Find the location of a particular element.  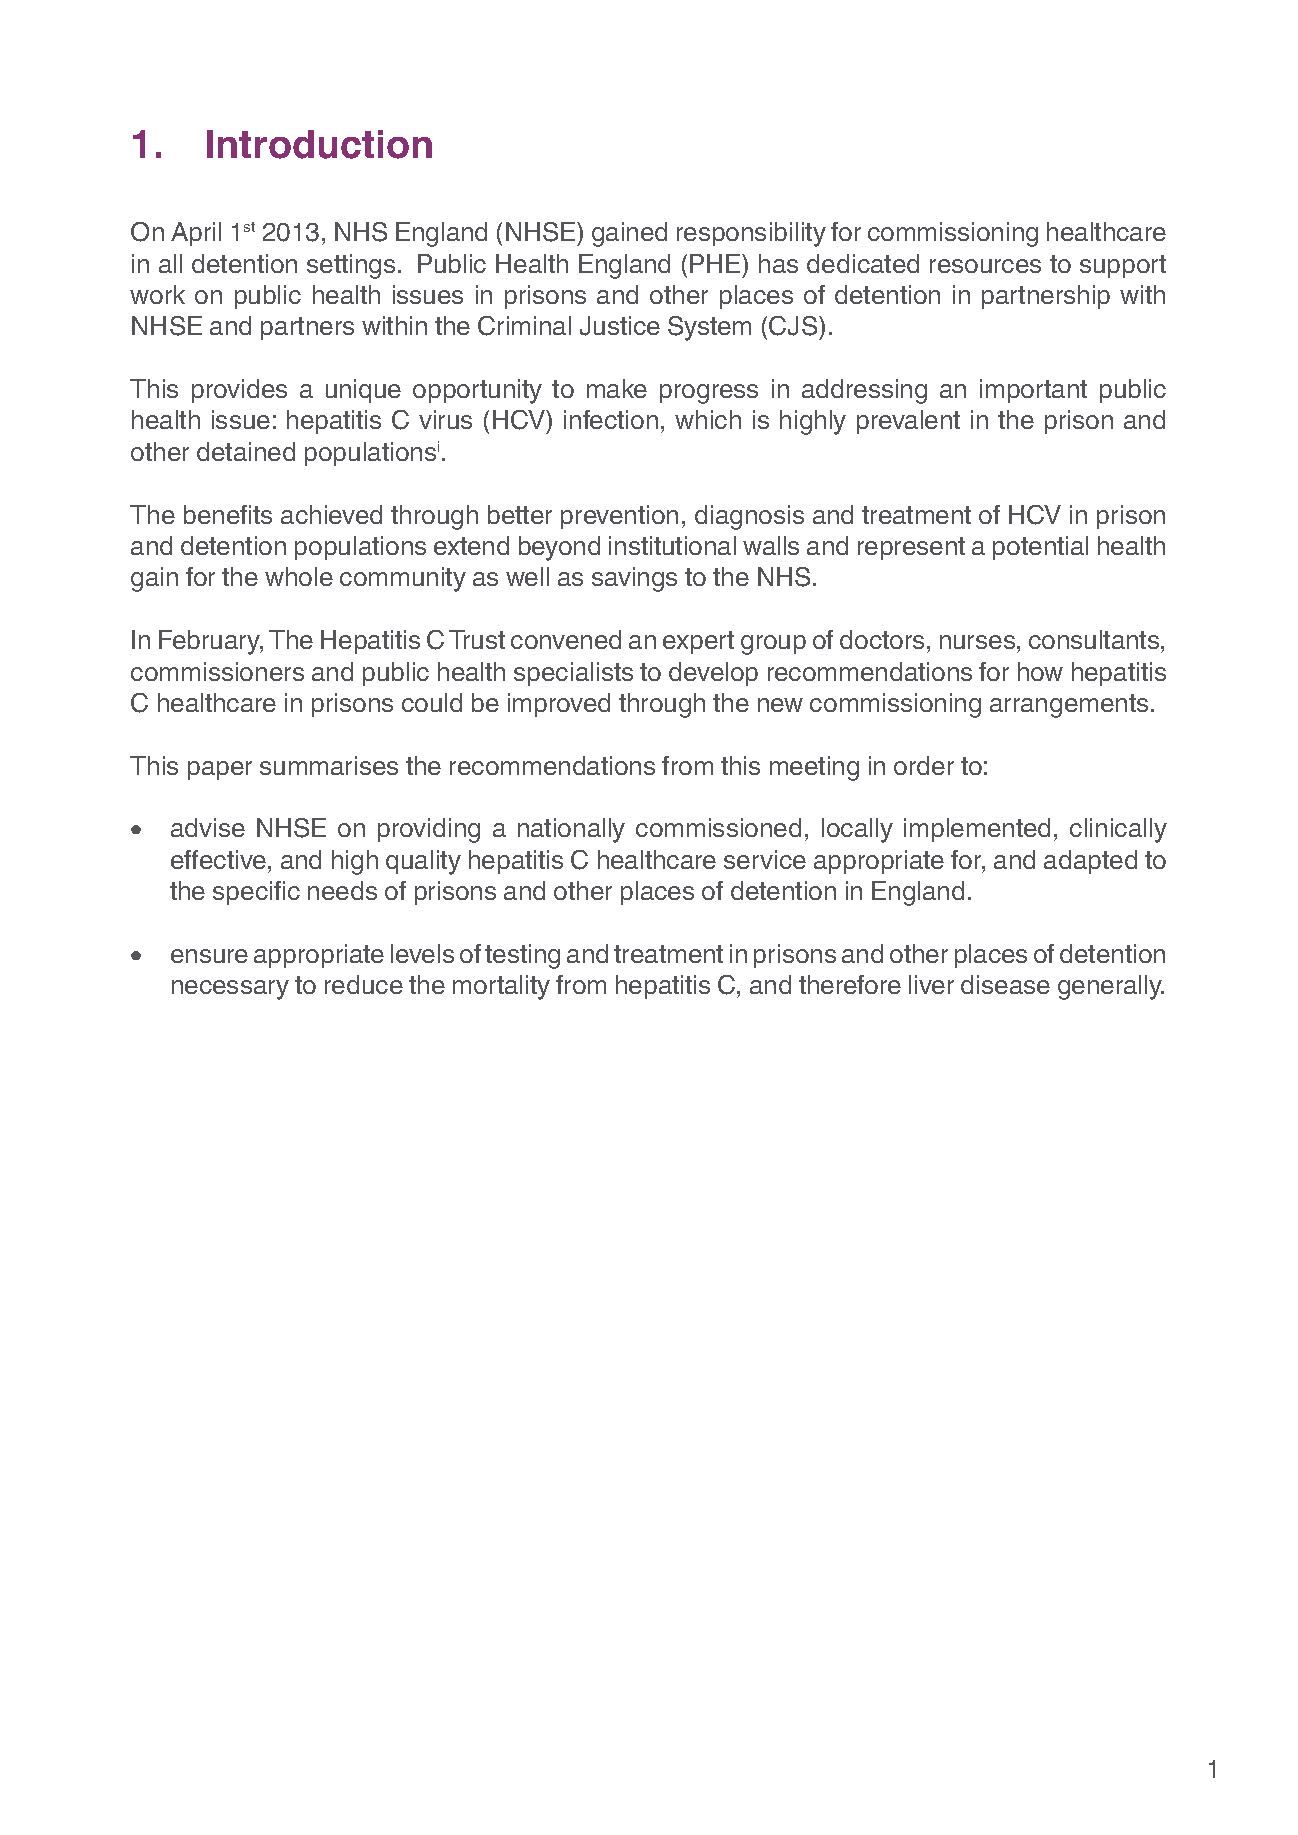

important is located at coordinates (1033, 391).
